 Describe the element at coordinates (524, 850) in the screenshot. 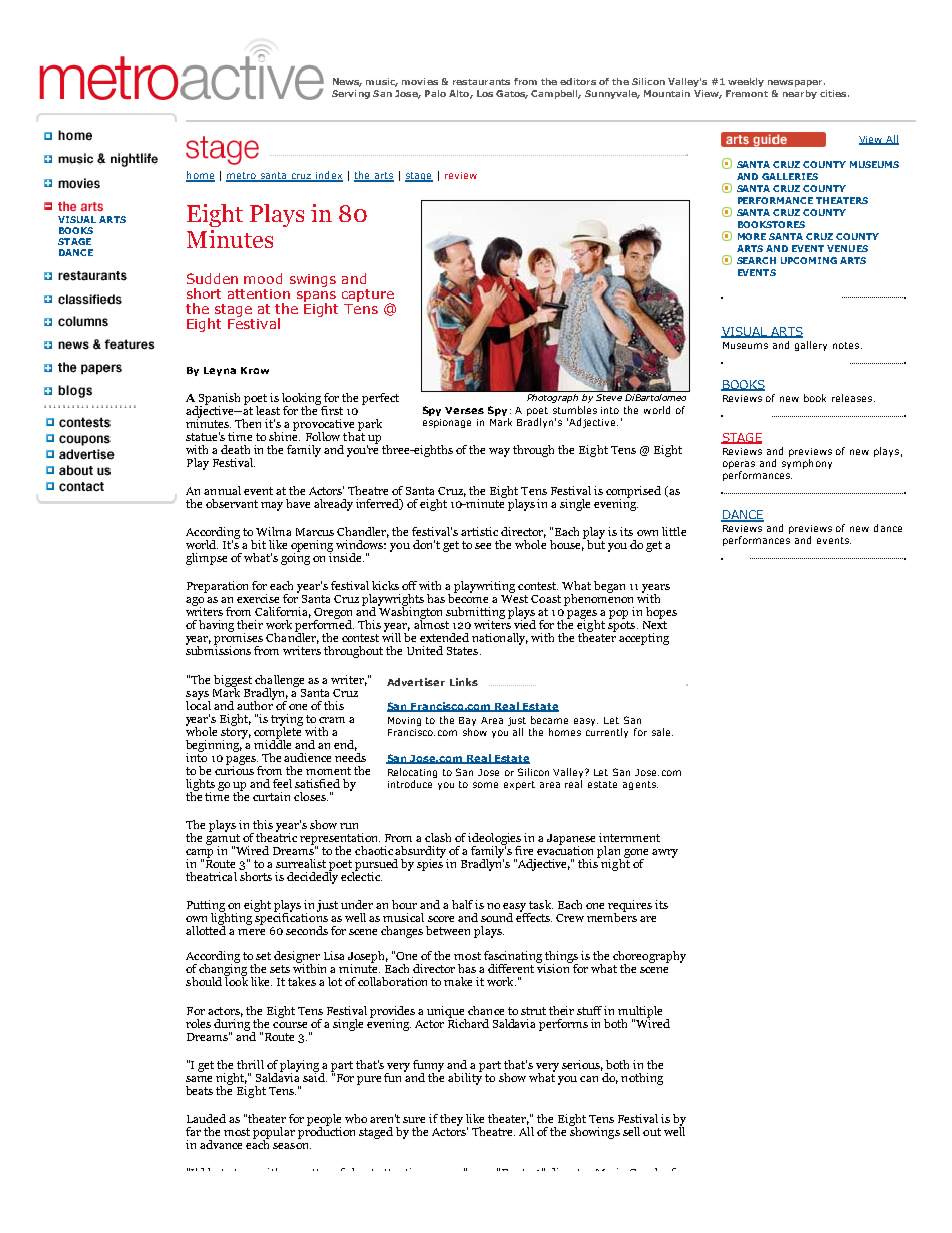

I see `fire` at that location.
